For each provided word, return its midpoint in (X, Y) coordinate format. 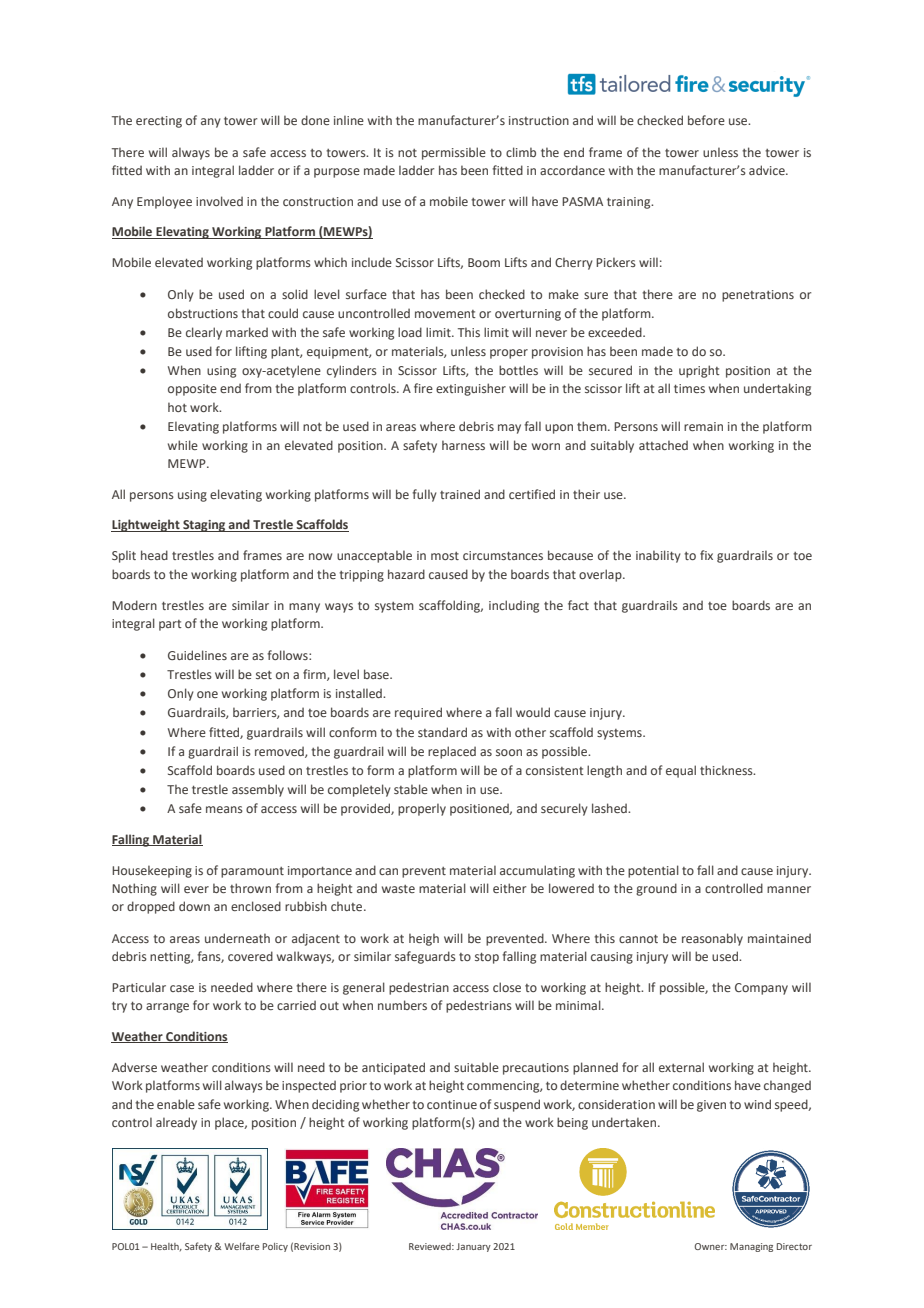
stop (487, 958)
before (706, 120)
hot (177, 407)
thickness (727, 770)
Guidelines (197, 655)
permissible (454, 153)
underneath (237, 938)
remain (703, 426)
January (473, 1247)
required (418, 713)
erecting (159, 122)
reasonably (712, 939)
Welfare (241, 1246)
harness (463, 445)
